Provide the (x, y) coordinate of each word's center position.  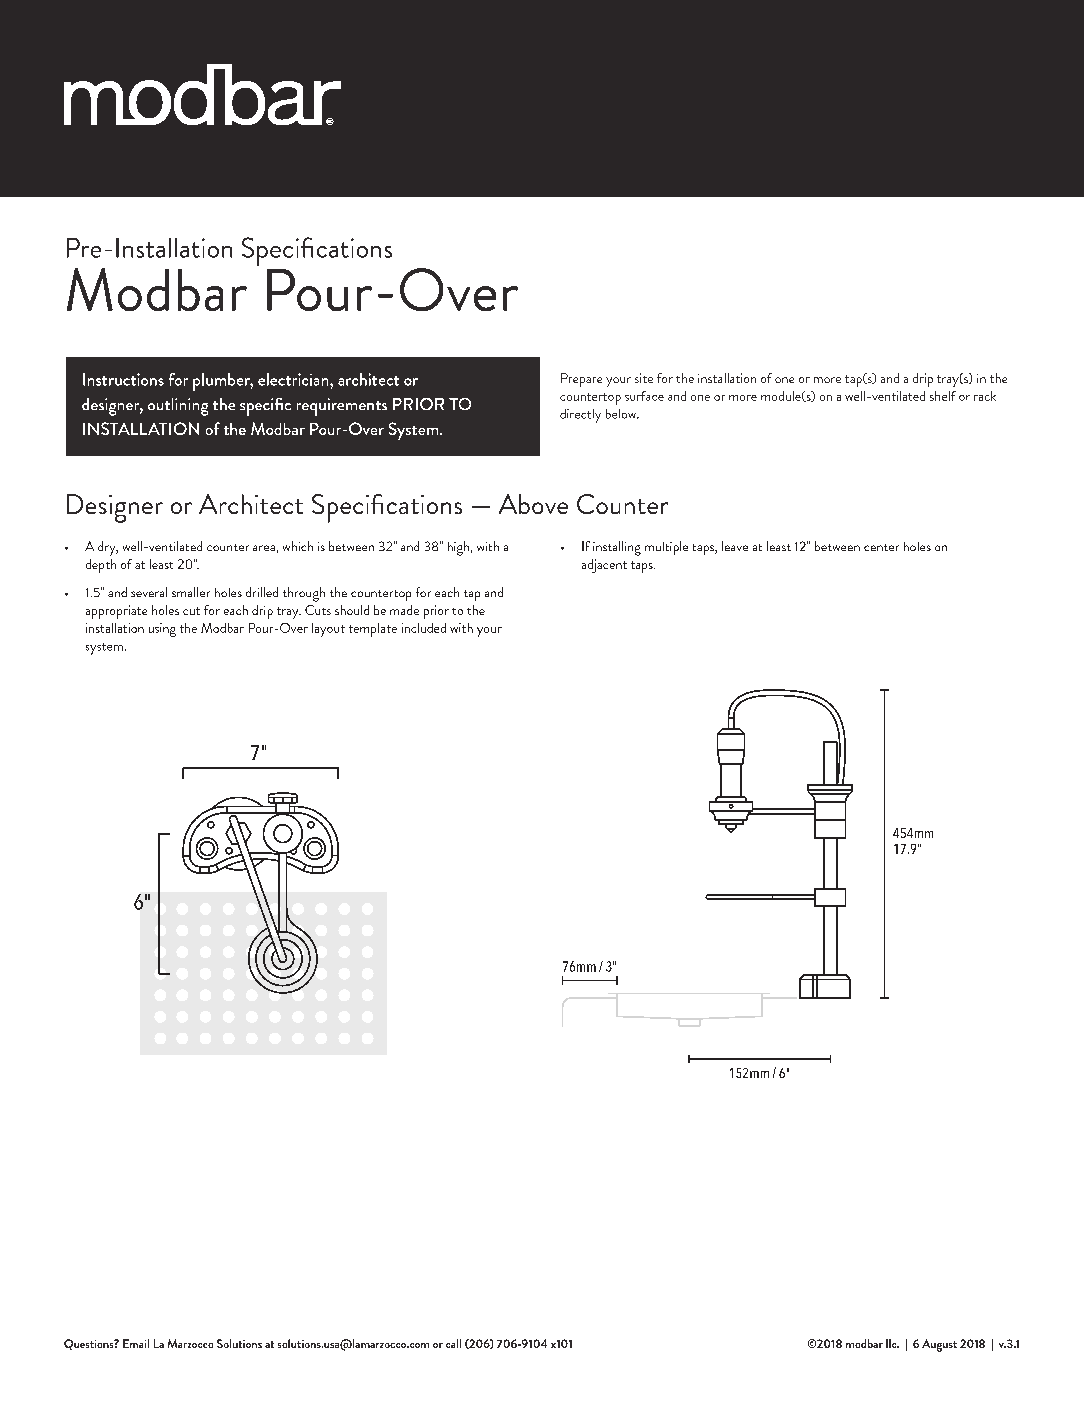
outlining (178, 407)
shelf (943, 396)
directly (580, 416)
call (453, 1343)
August (939, 1345)
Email (136, 1343)
